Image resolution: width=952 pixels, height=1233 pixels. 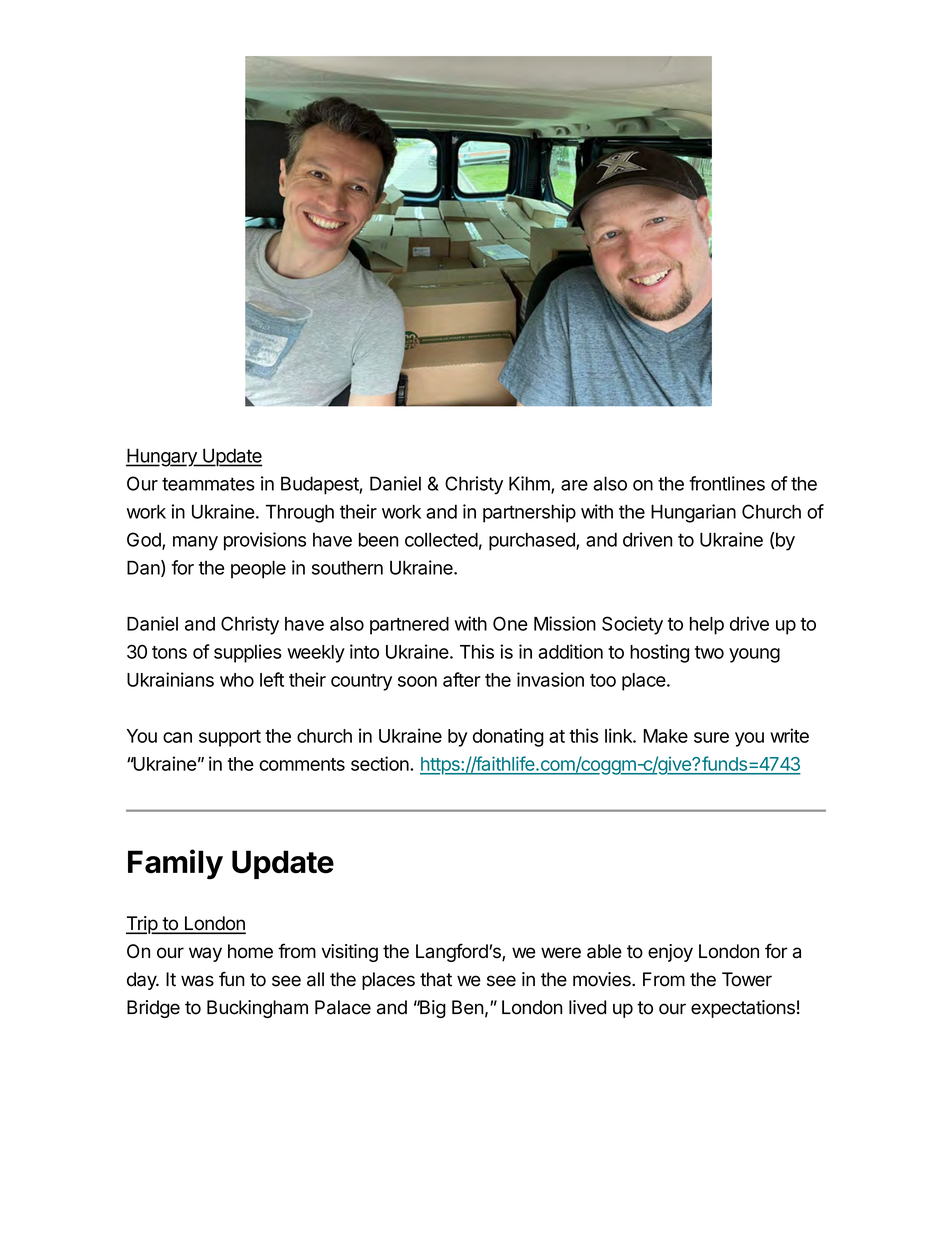 What do you see at coordinates (175, 864) in the screenshot?
I see `Family` at bounding box center [175, 864].
